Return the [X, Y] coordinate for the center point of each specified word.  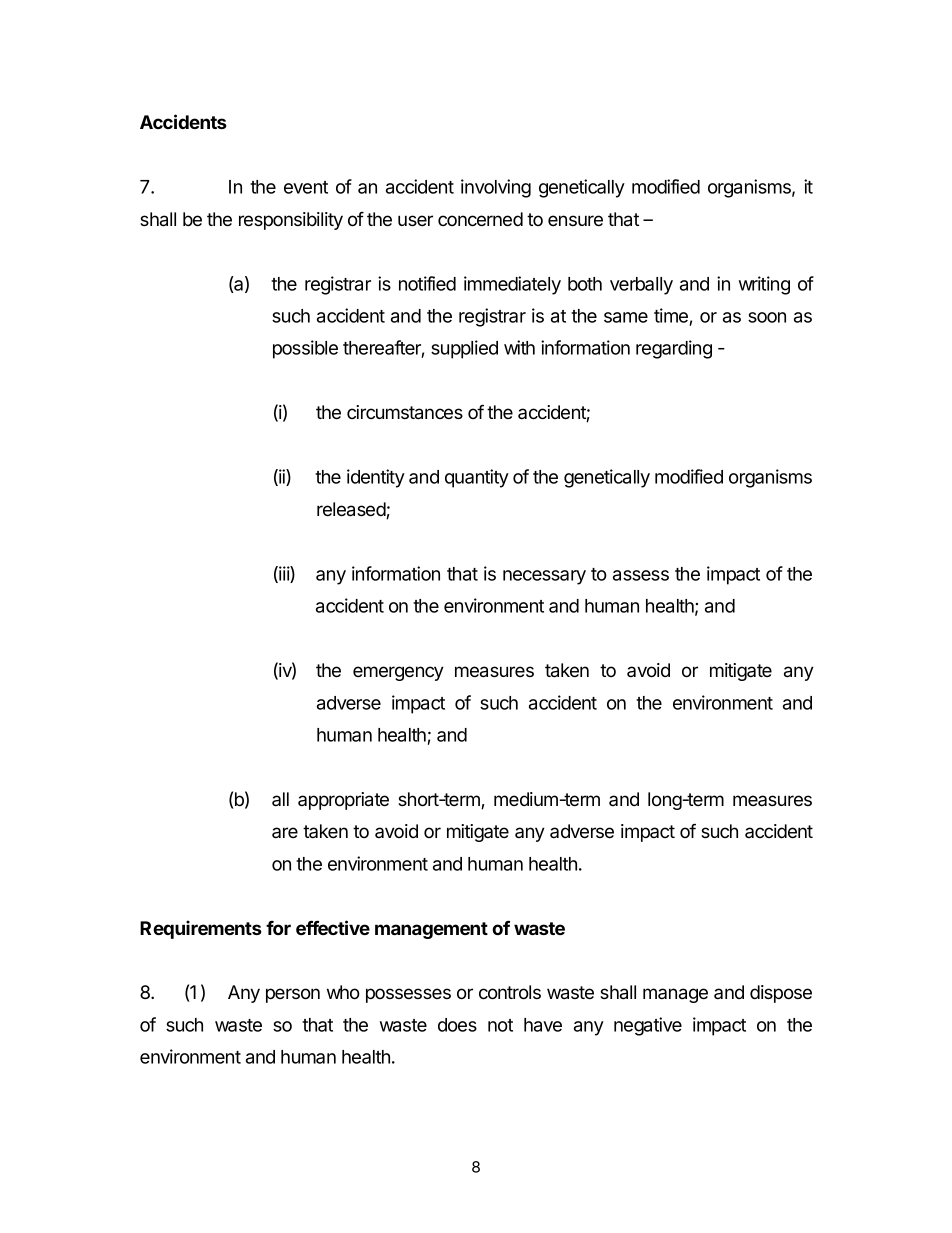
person [293, 995]
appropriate [343, 801]
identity [376, 478]
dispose [781, 994]
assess [641, 575]
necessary [544, 577]
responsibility [291, 221]
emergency [398, 673]
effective [333, 927]
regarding [674, 349]
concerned [480, 219]
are [285, 832]
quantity [477, 478]
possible [305, 349]
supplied [464, 349]
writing [764, 285]
